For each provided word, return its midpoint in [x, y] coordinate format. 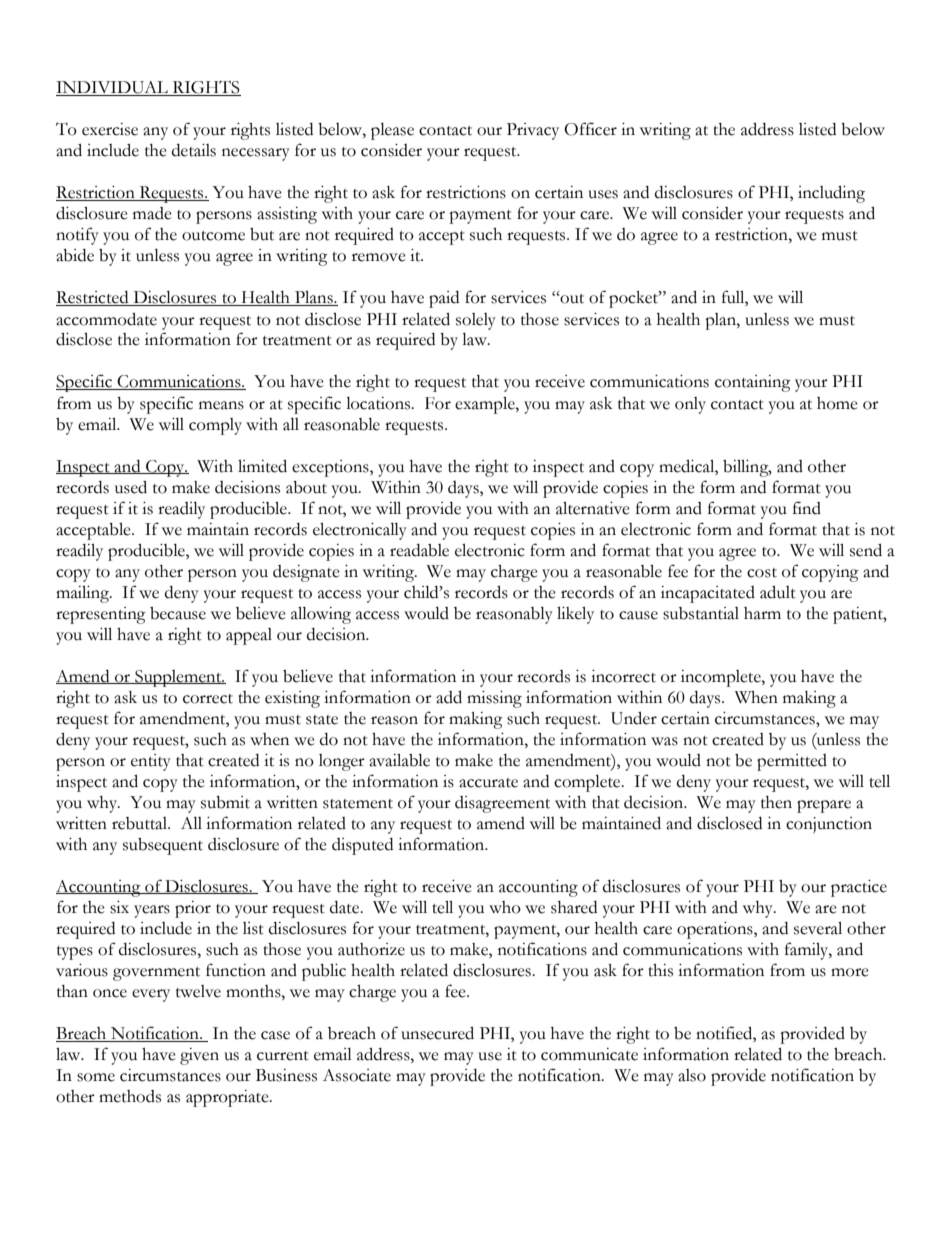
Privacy [533, 131]
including [831, 194]
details [194, 150]
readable [419, 550]
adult [778, 592]
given [199, 1056]
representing [101, 615]
